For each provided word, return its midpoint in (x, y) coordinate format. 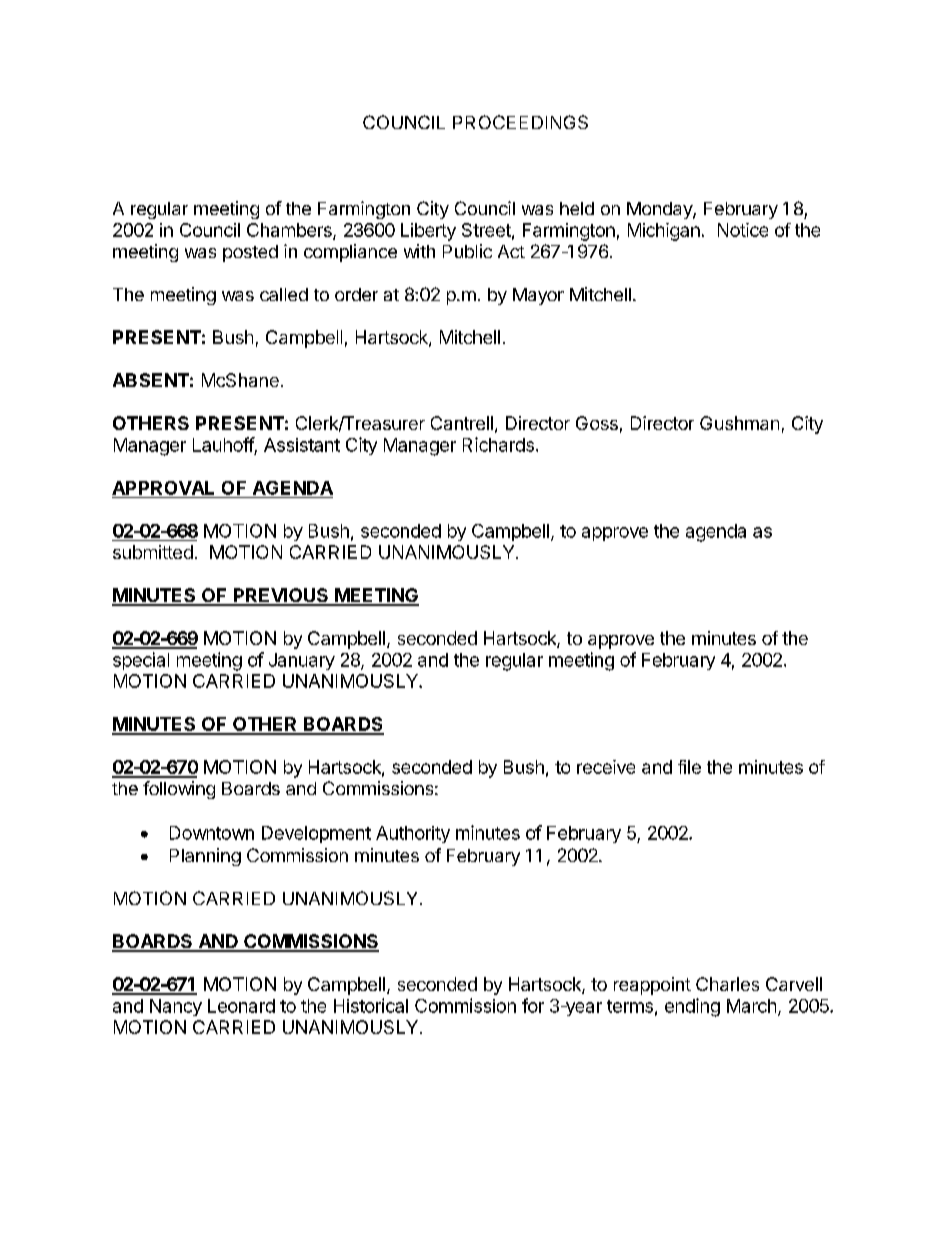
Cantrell (462, 423)
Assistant (302, 445)
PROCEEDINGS (520, 122)
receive (606, 767)
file (689, 767)
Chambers (290, 231)
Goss (597, 423)
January (302, 661)
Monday (660, 210)
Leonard (241, 1006)
